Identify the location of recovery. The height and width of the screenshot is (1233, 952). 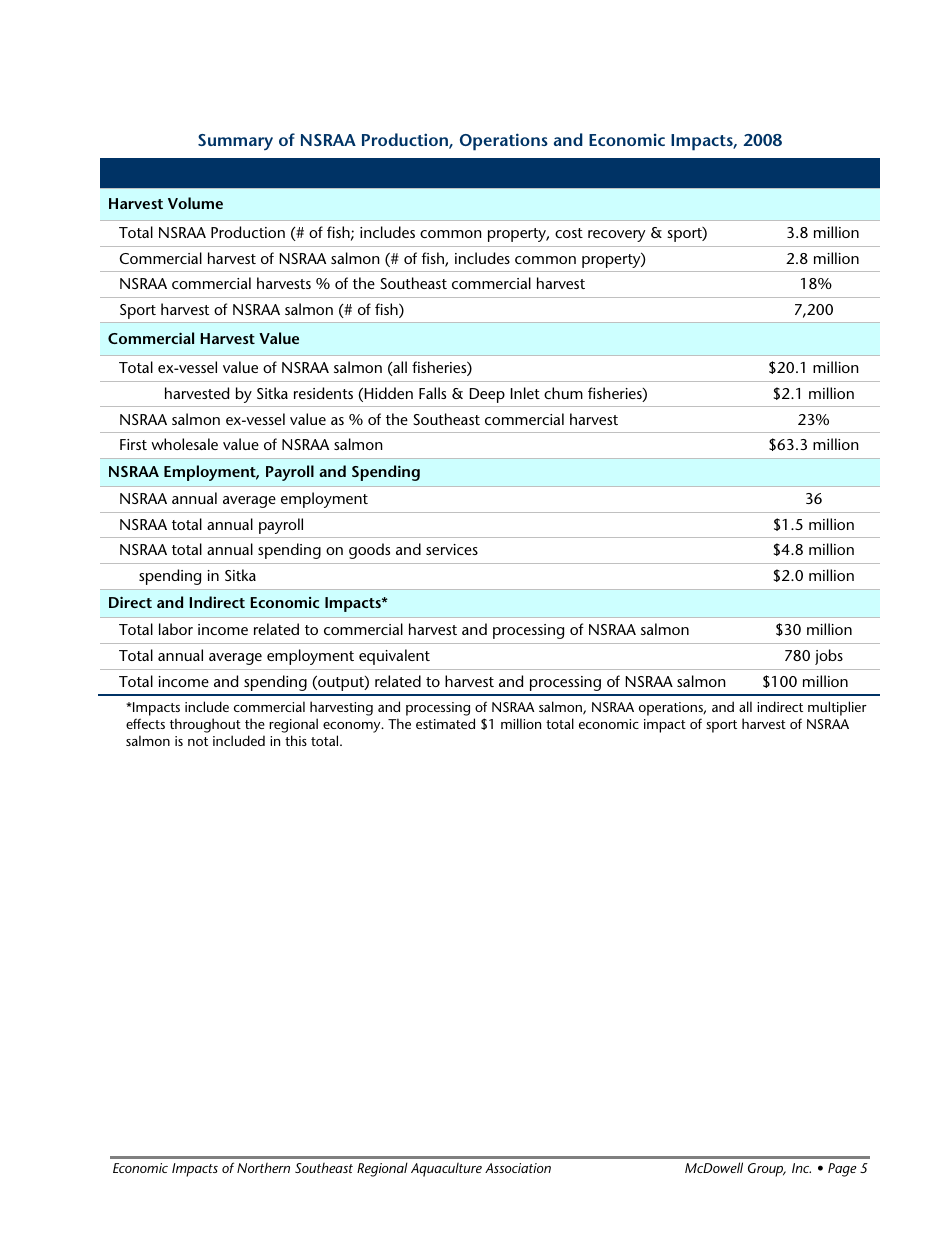
(616, 236).
